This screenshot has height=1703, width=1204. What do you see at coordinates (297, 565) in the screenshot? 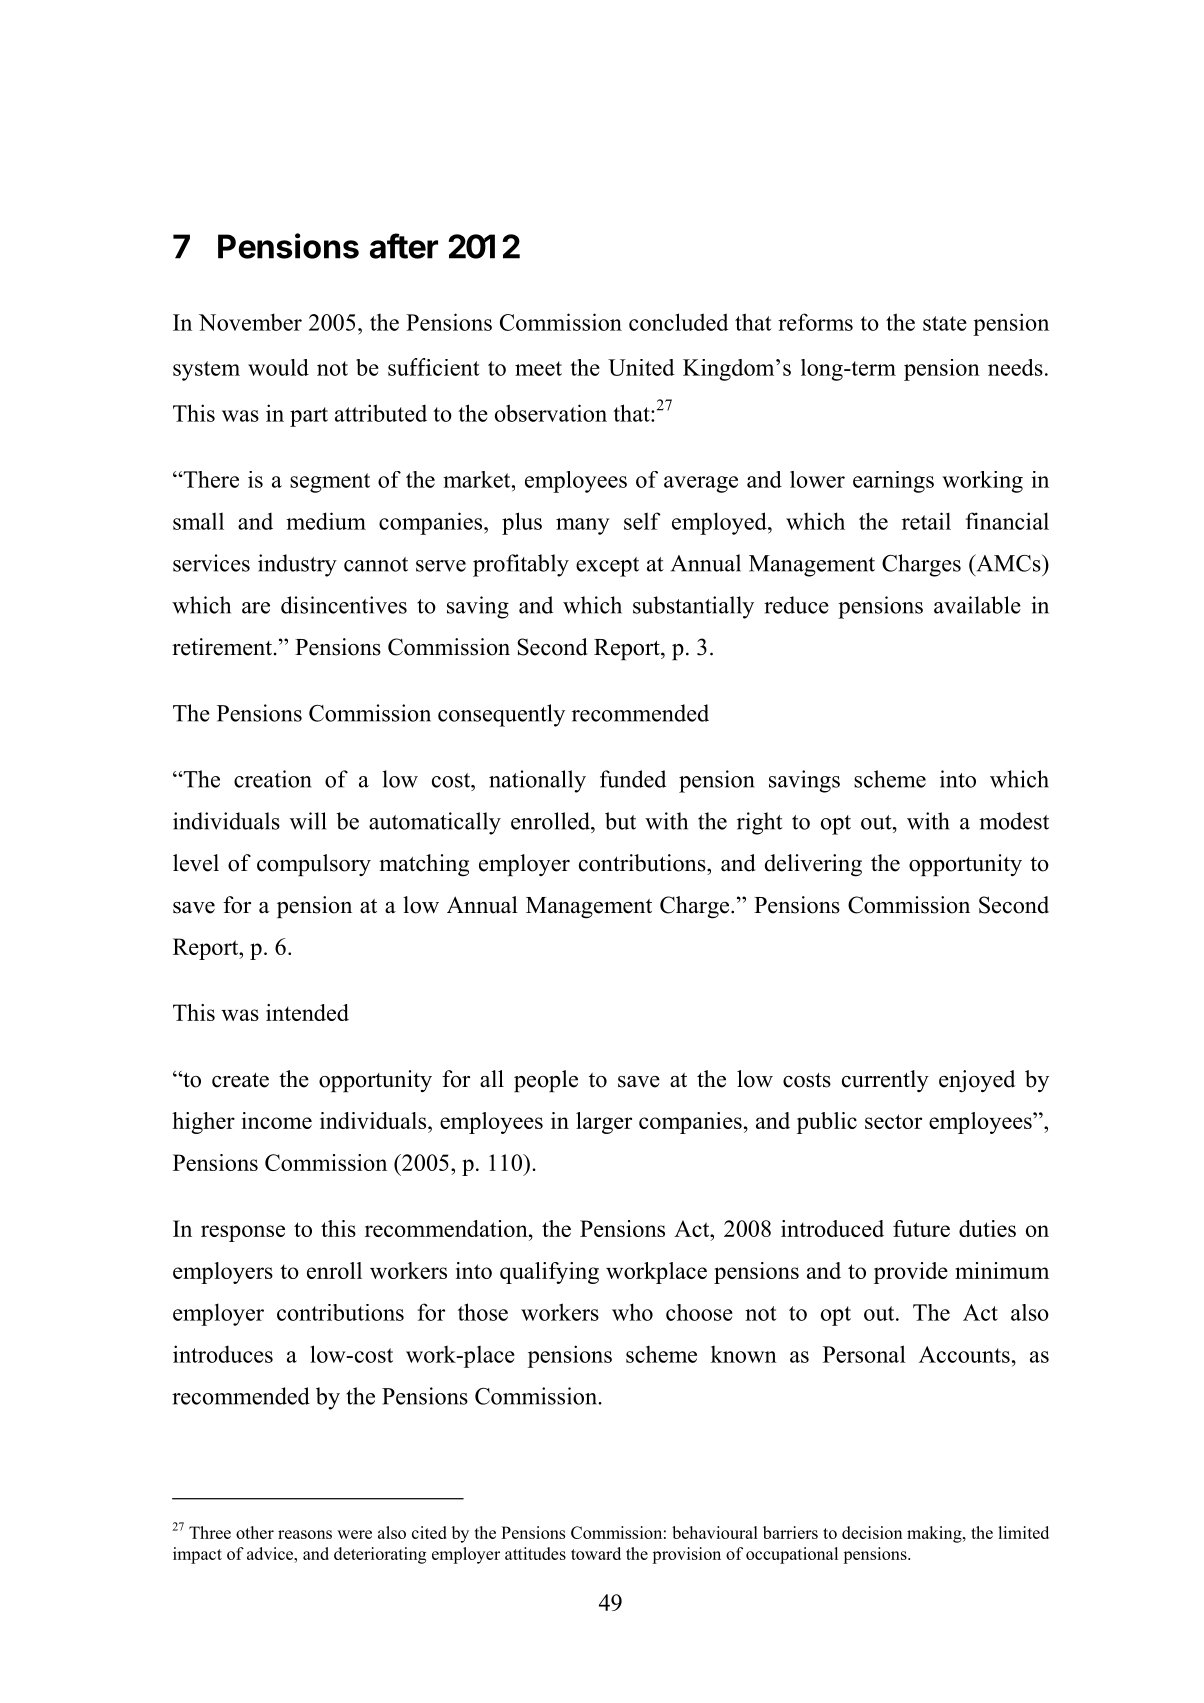
I see `industry` at bounding box center [297, 565].
